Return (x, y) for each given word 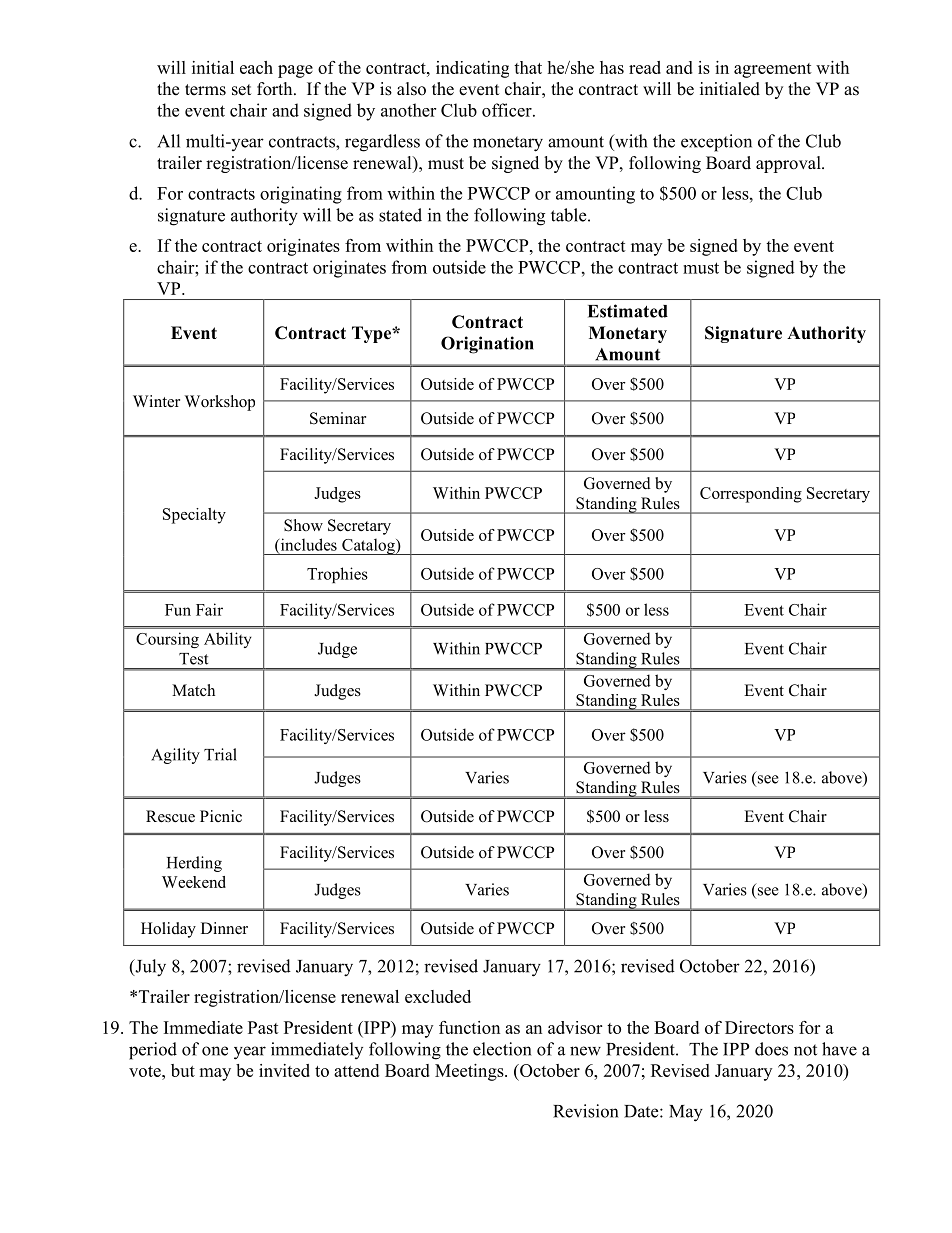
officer (508, 110)
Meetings (470, 1072)
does (771, 1049)
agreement (773, 70)
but (183, 1070)
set (241, 90)
